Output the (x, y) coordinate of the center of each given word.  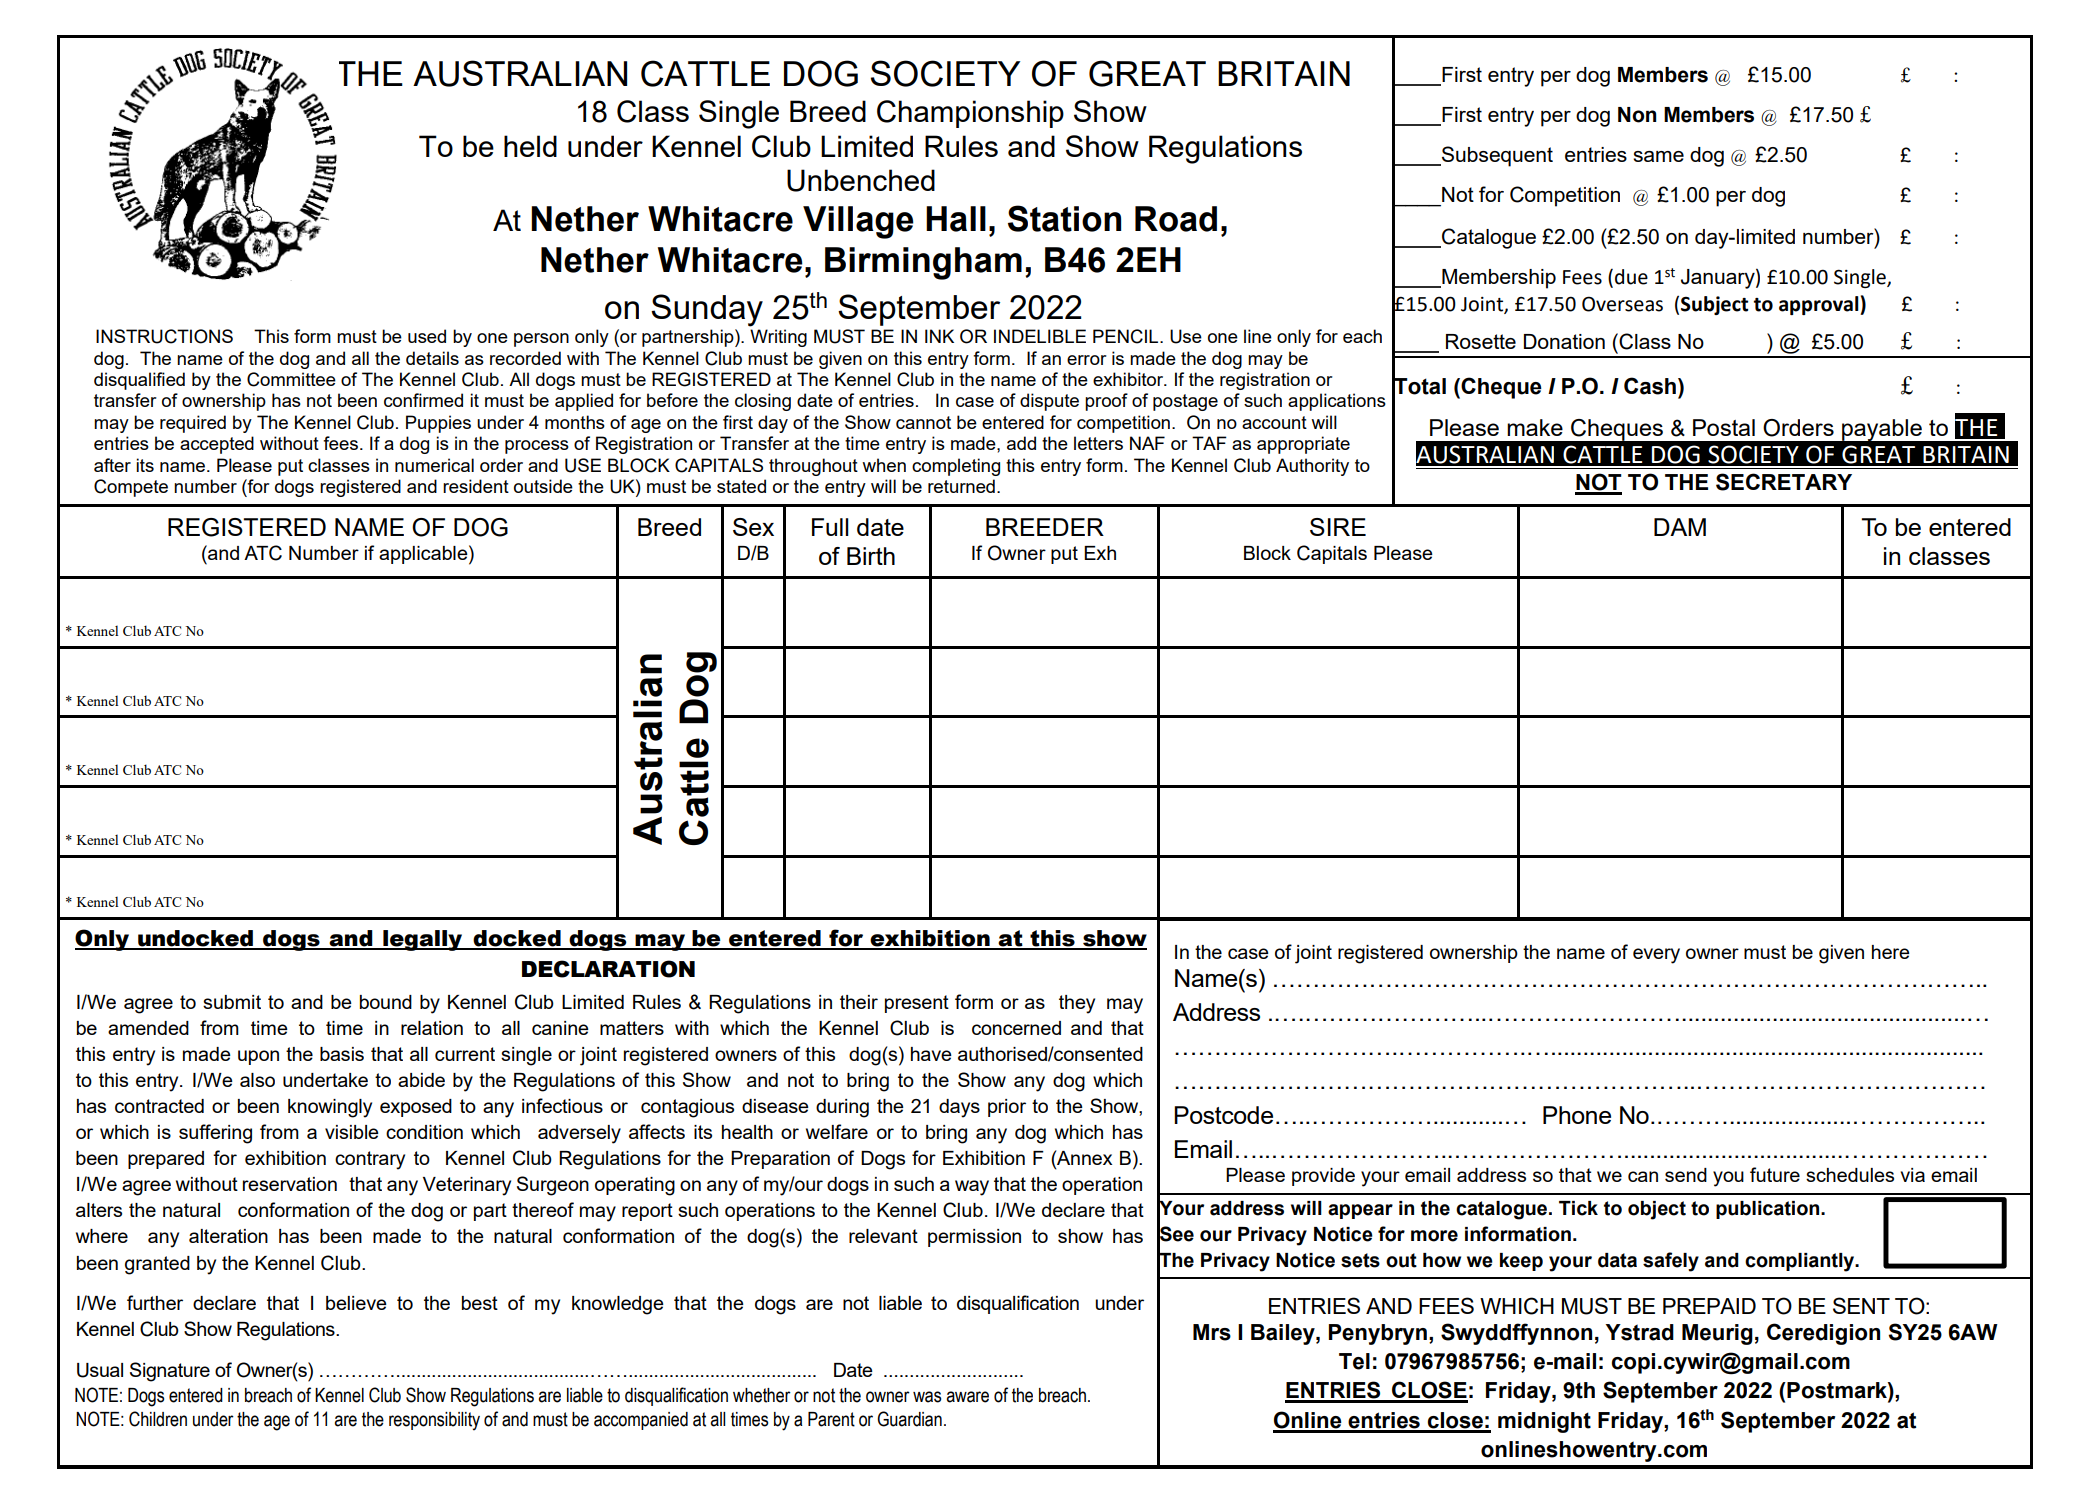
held (530, 146)
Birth (871, 556)
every (1656, 956)
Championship (970, 114)
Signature (170, 1372)
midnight (1544, 1422)
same (1658, 156)
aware (967, 1397)
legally (423, 940)
